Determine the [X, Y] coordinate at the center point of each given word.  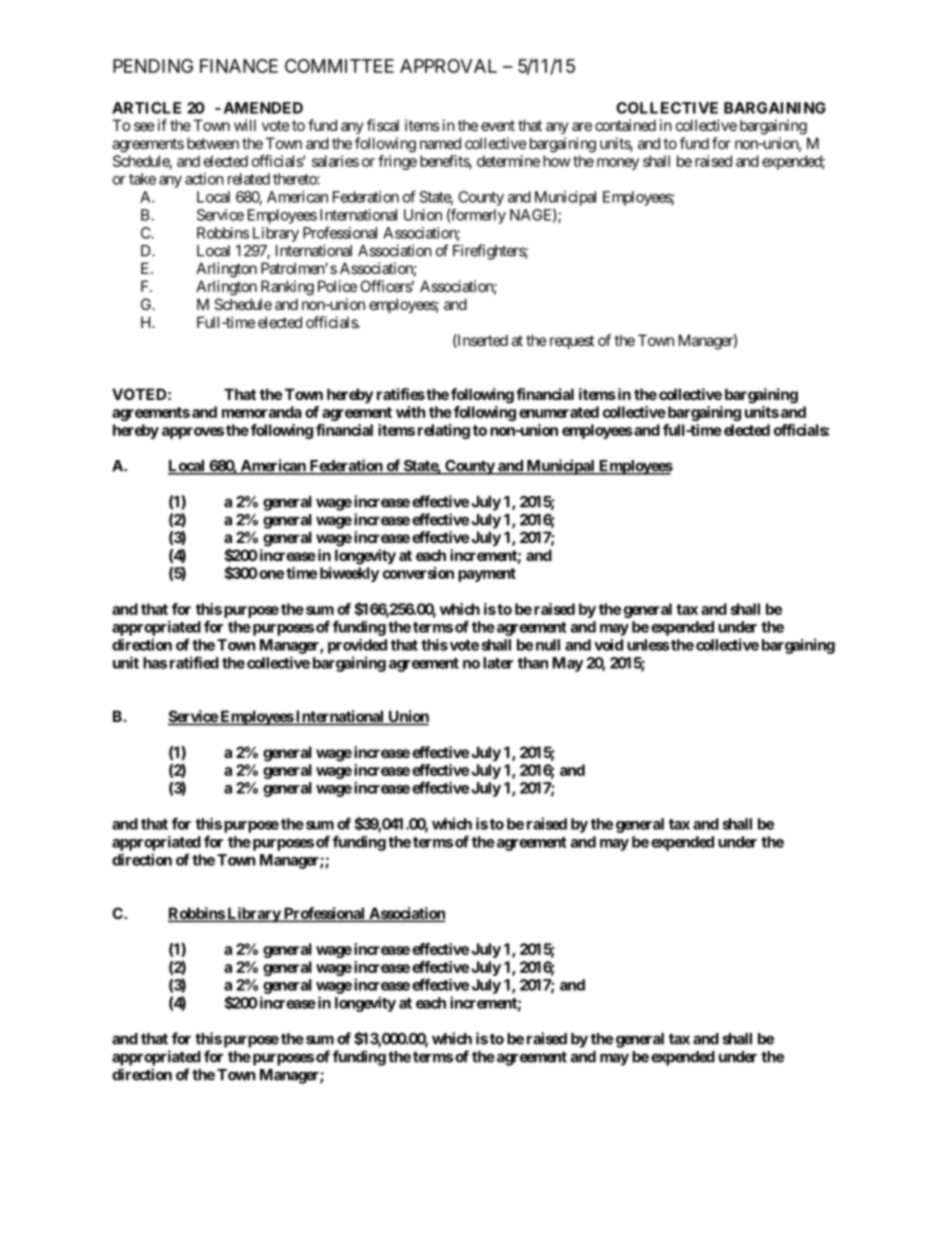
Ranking [287, 288]
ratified [194, 662]
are [582, 126]
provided [357, 646]
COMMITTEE [339, 66]
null [548, 645]
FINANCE [239, 66]
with [410, 412]
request [572, 342]
